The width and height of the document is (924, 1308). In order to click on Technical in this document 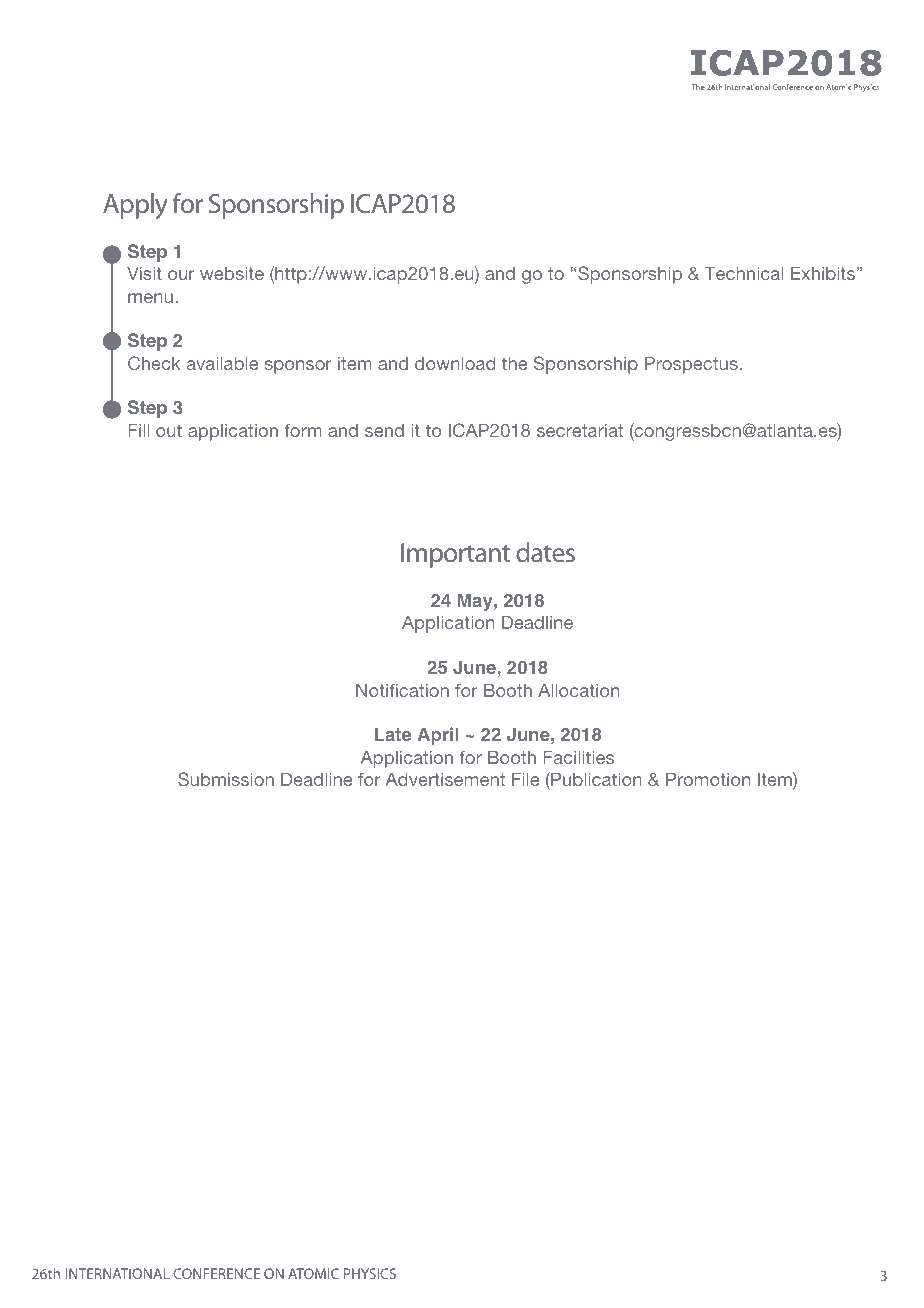, I will do `click(744, 273)`.
